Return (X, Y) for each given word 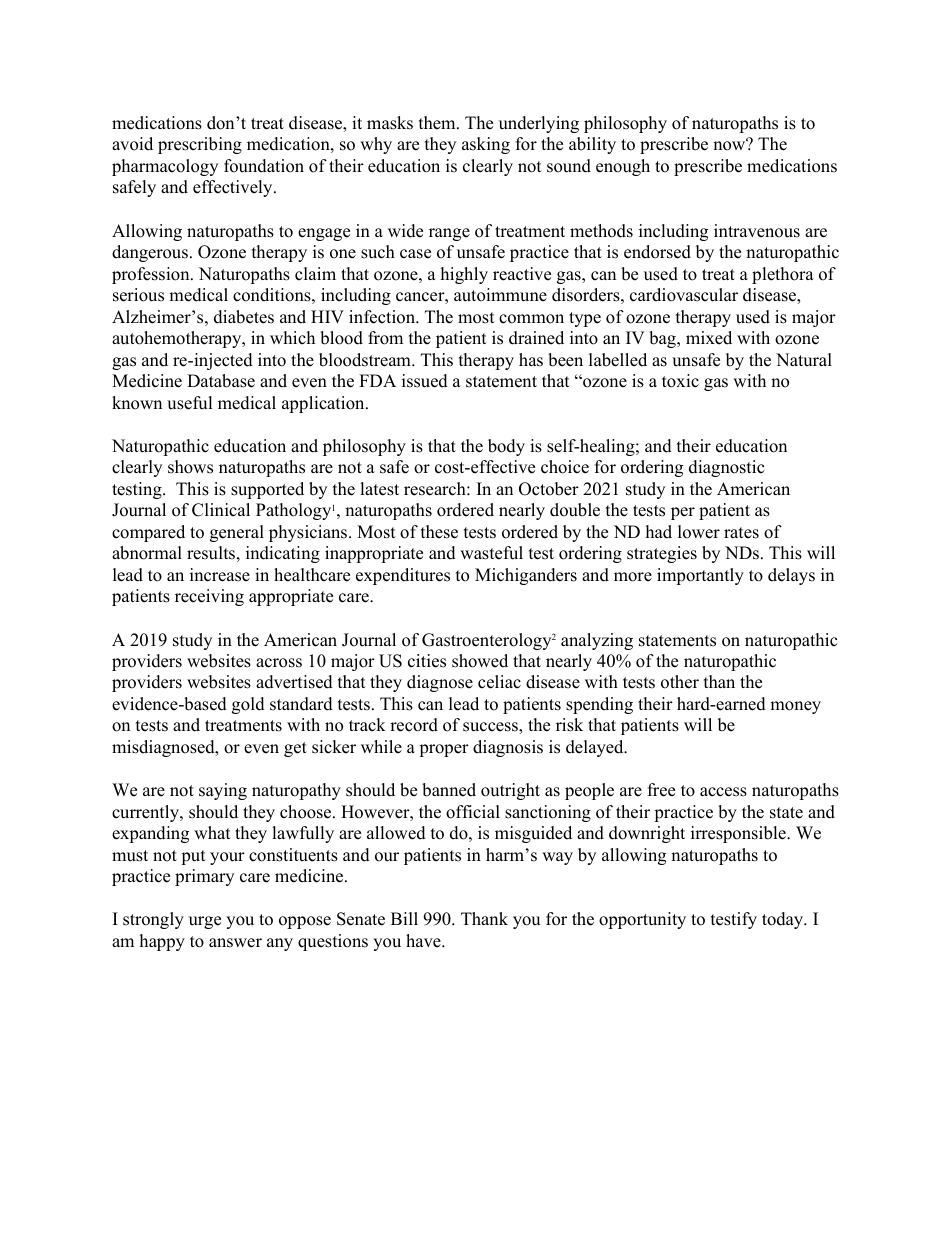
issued (425, 381)
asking (486, 145)
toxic (680, 381)
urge (205, 922)
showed (480, 661)
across (279, 663)
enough (623, 167)
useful (190, 403)
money (795, 707)
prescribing (200, 145)
